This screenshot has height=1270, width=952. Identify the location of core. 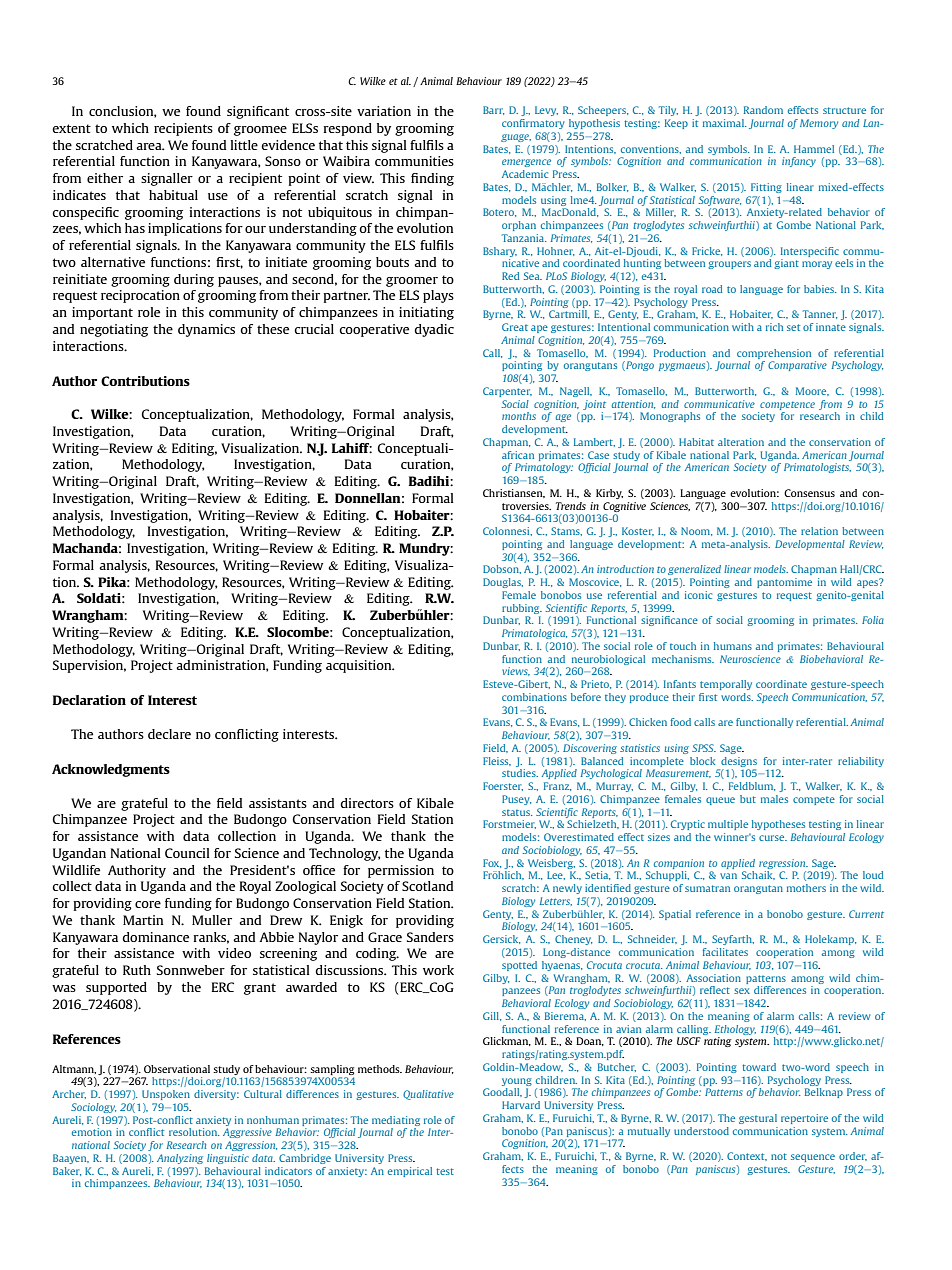
(148, 904).
